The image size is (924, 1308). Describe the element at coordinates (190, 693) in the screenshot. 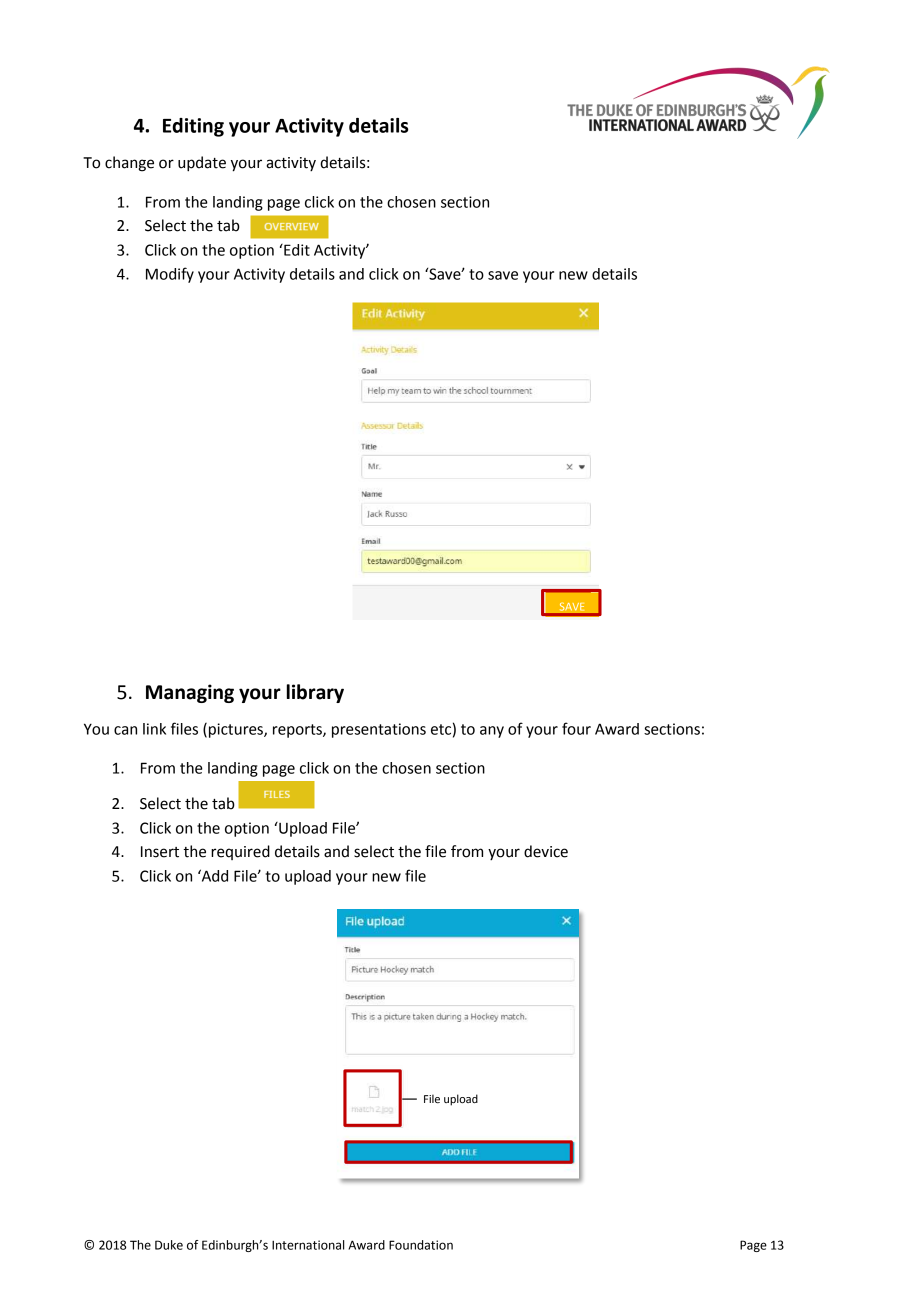

I see `Managing` at that location.
